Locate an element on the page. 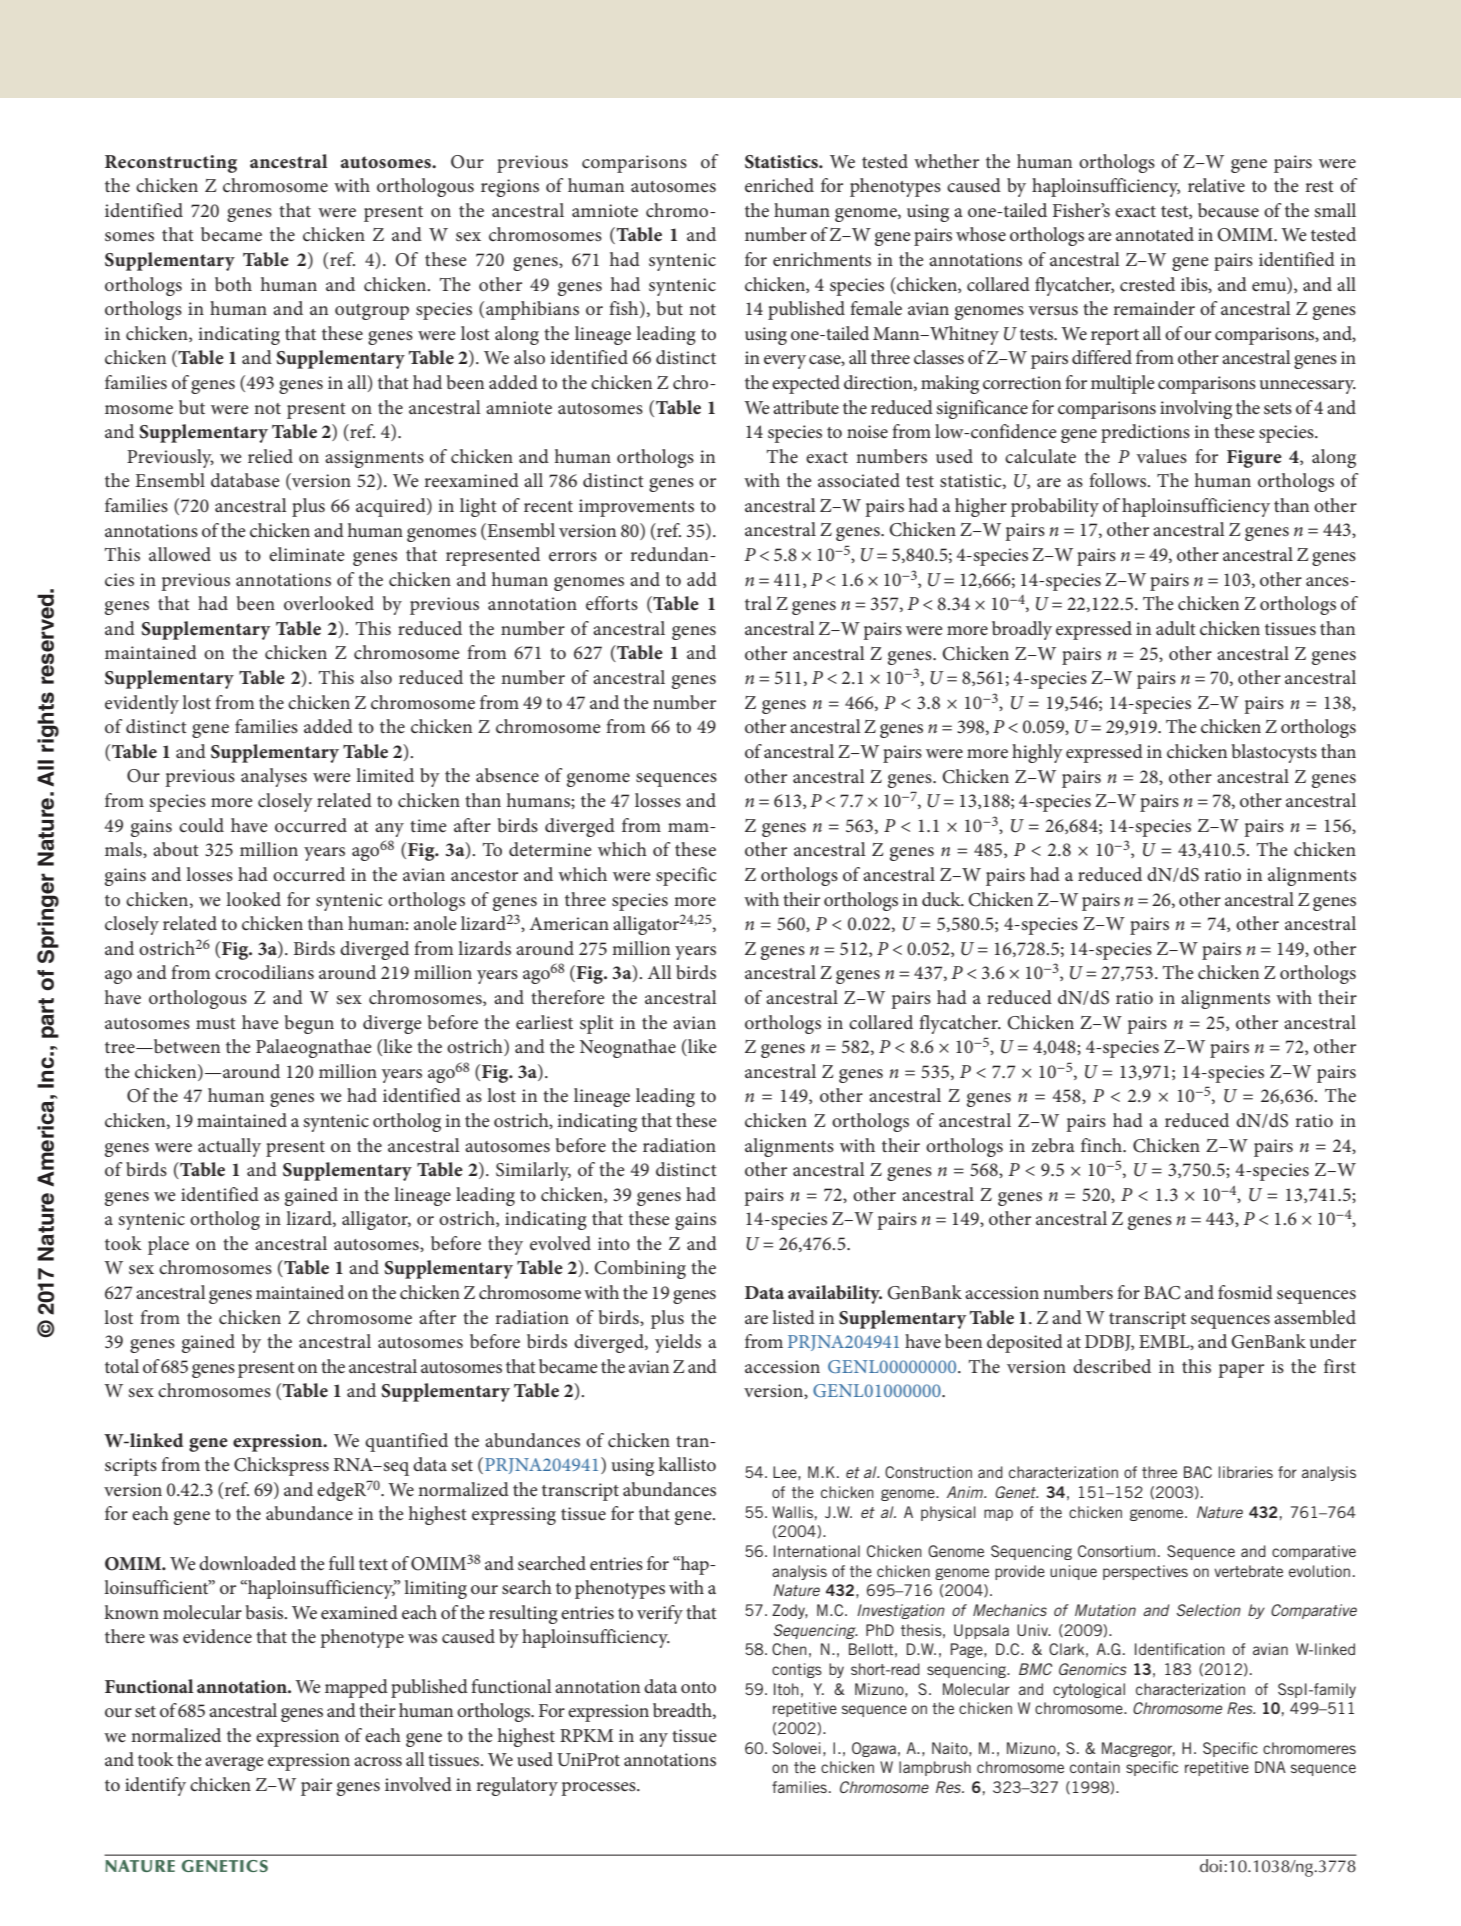  finch is located at coordinates (1102, 1145).
